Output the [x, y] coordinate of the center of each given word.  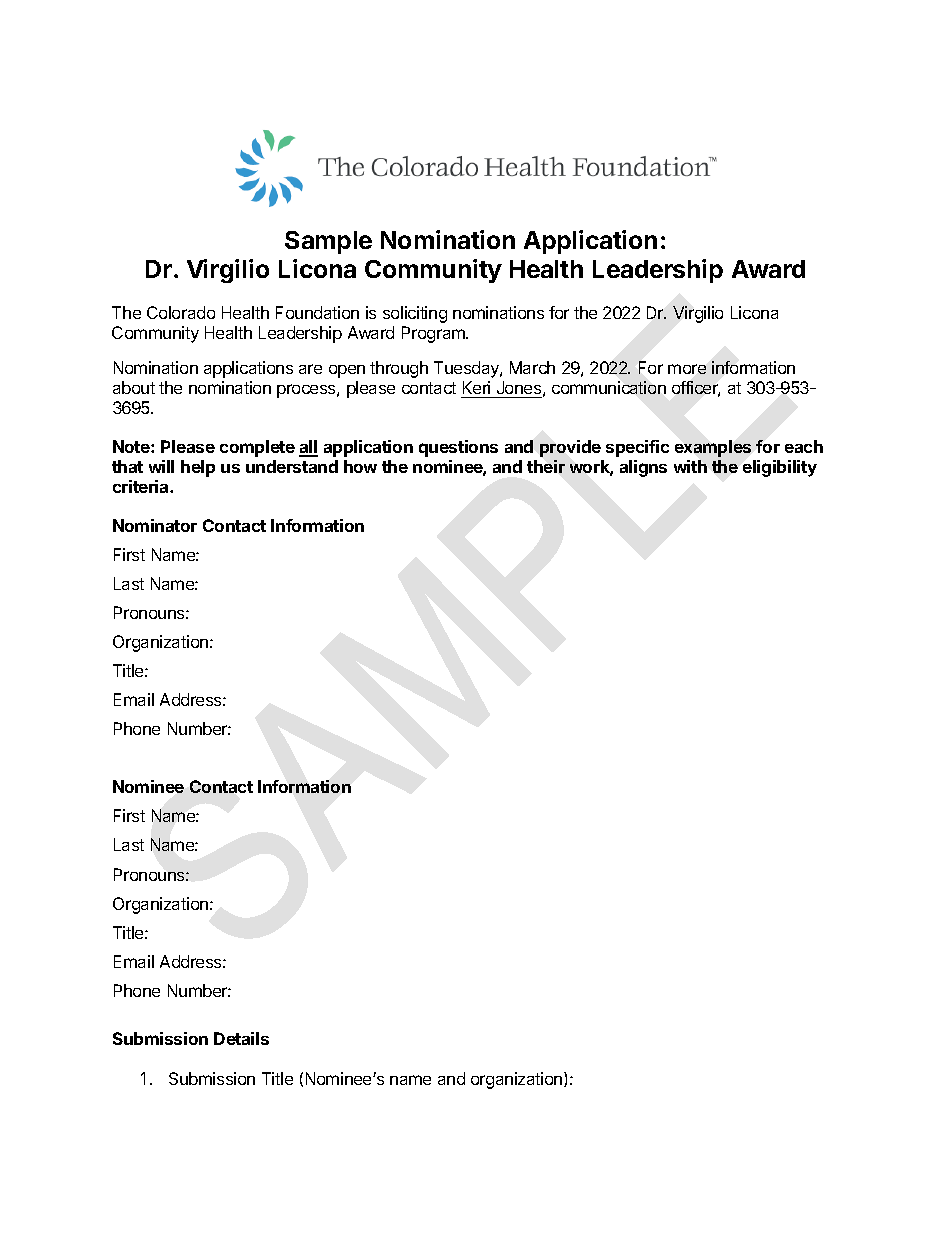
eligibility [780, 468]
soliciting [415, 314]
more [687, 369]
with [690, 466]
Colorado [181, 312]
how [360, 466]
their [546, 466]
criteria [142, 486]
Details [241, 1038]
